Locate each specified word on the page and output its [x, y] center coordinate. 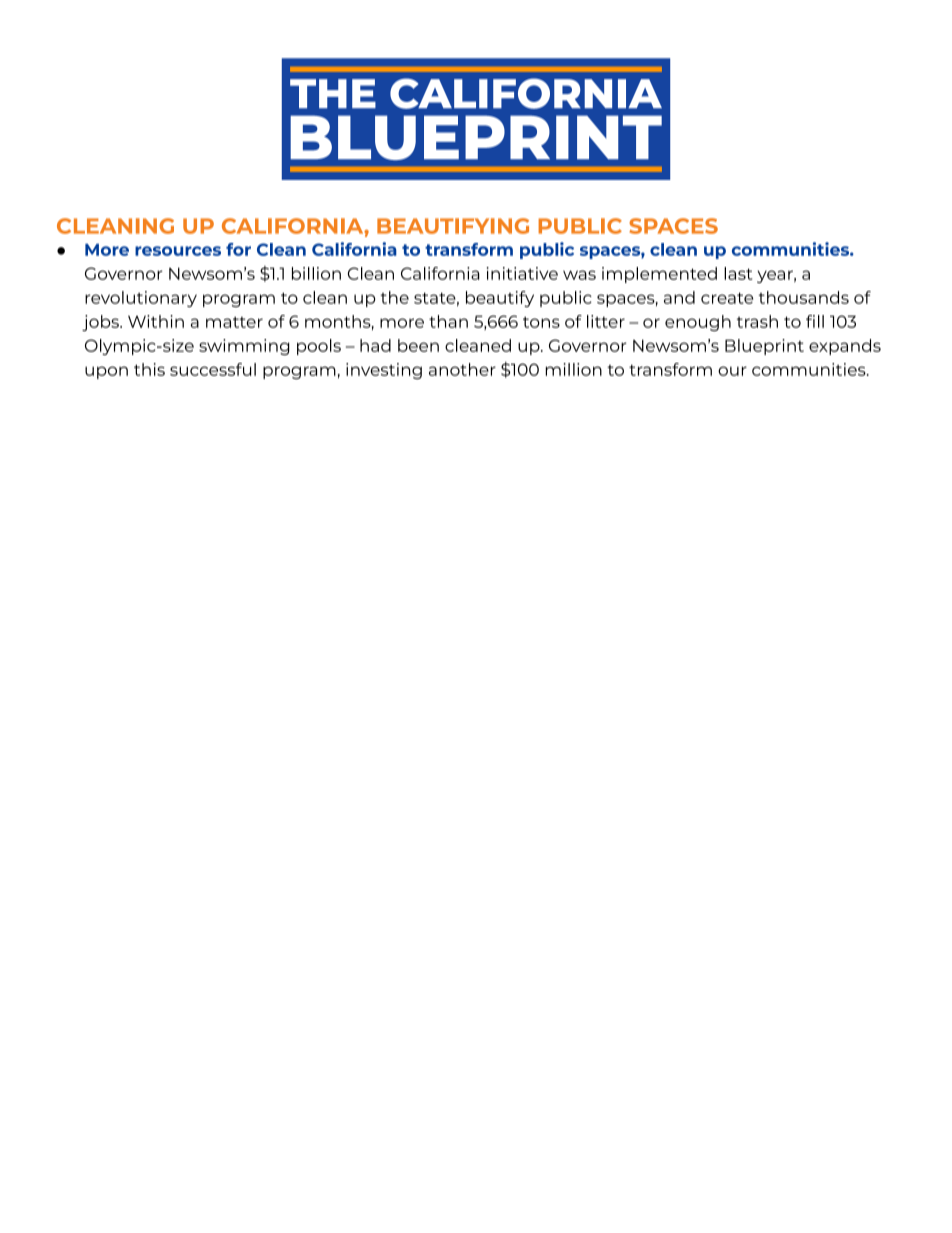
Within [156, 321]
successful [213, 369]
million [574, 369]
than [448, 321]
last [738, 273]
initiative [522, 273]
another [462, 369]
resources [178, 251]
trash [757, 321]
